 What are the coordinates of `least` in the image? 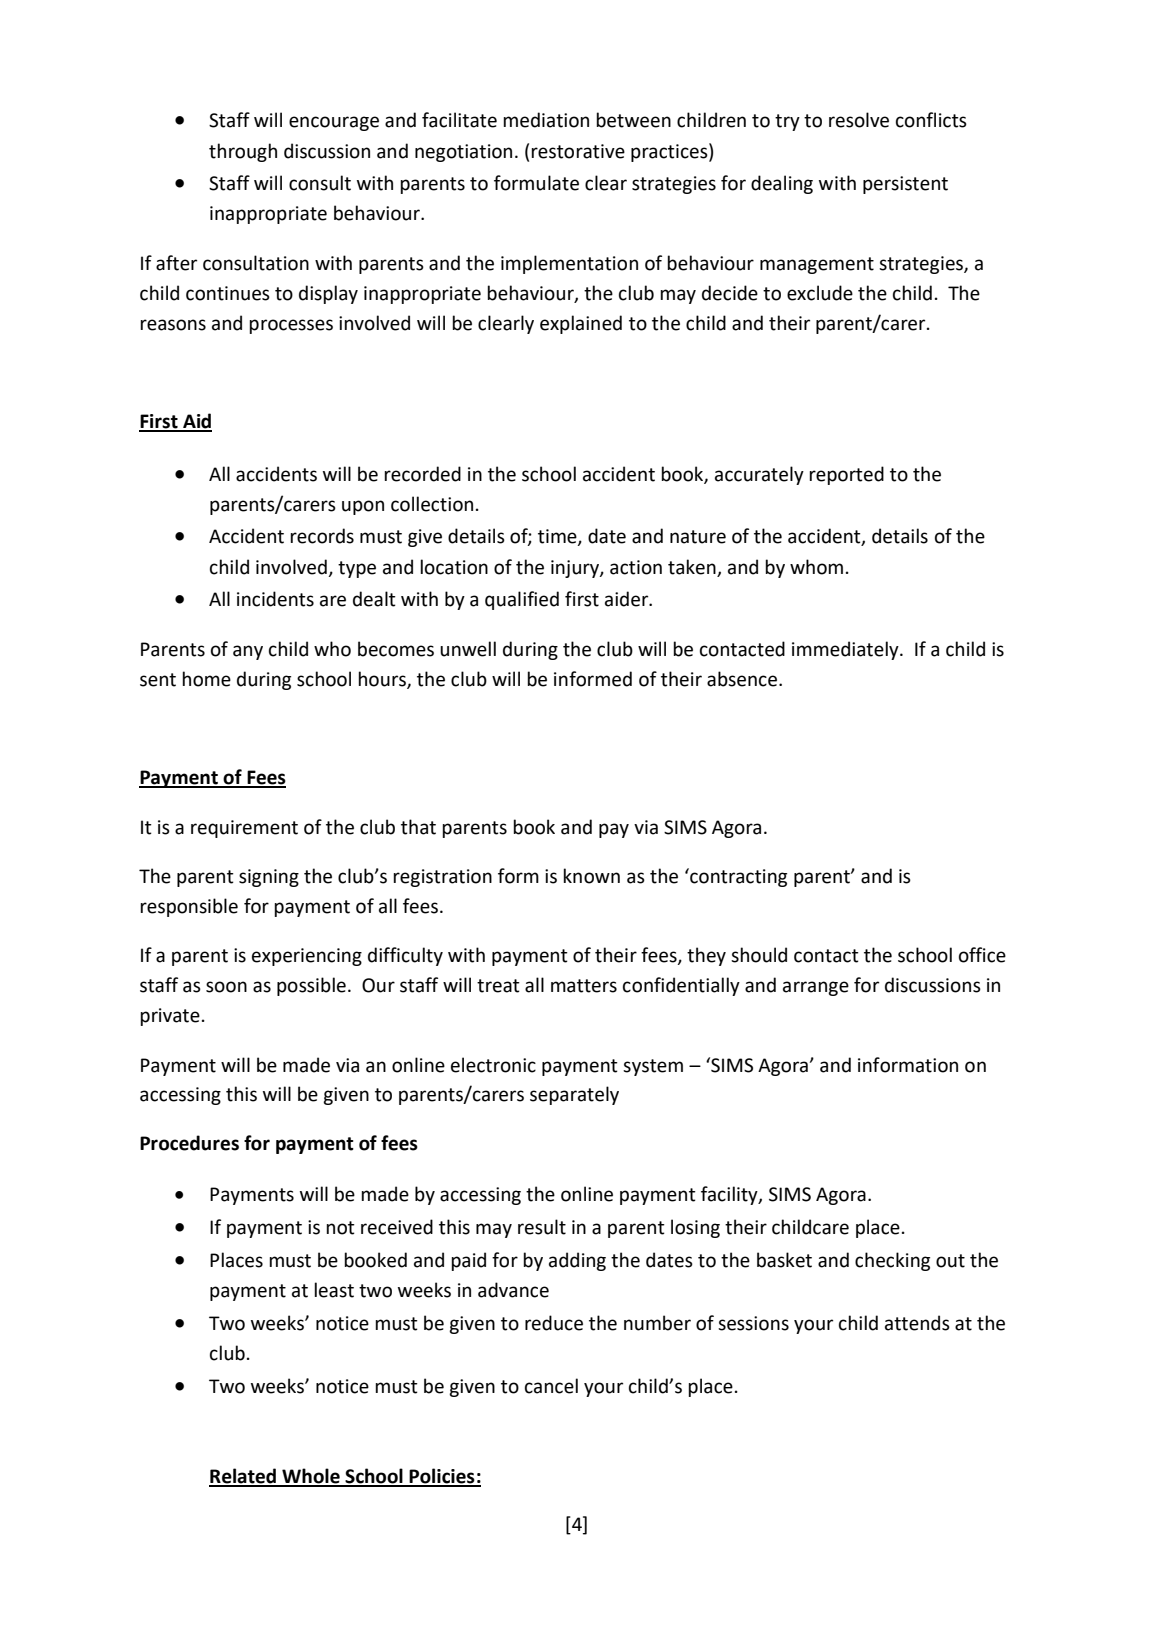 It's located at (334, 1290).
